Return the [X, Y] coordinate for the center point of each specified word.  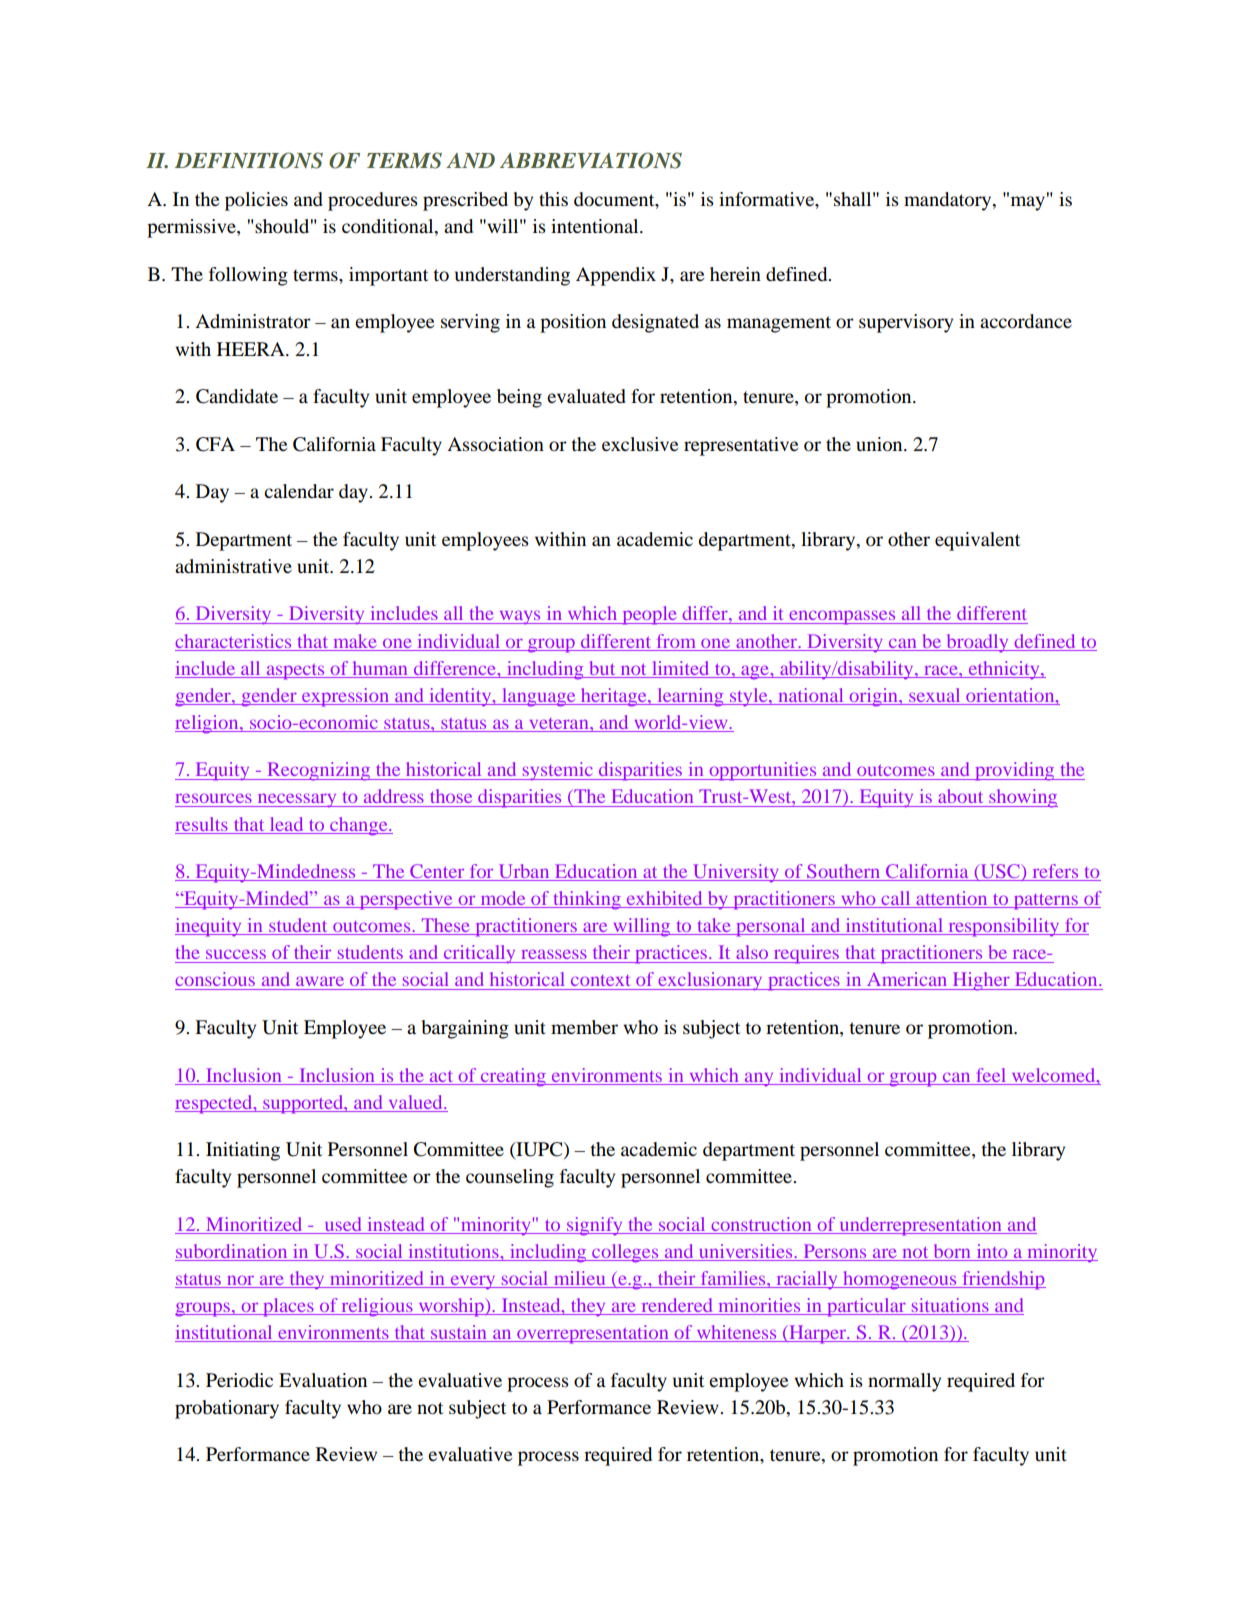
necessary [297, 800]
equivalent [977, 541]
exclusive [640, 444]
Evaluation [323, 1380]
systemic [558, 771]
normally [904, 1382]
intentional [596, 226]
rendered [677, 1306]
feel [991, 1075]
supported [303, 1104]
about [960, 796]
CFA [215, 444]
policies [256, 201]
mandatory [949, 201]
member [584, 1027]
